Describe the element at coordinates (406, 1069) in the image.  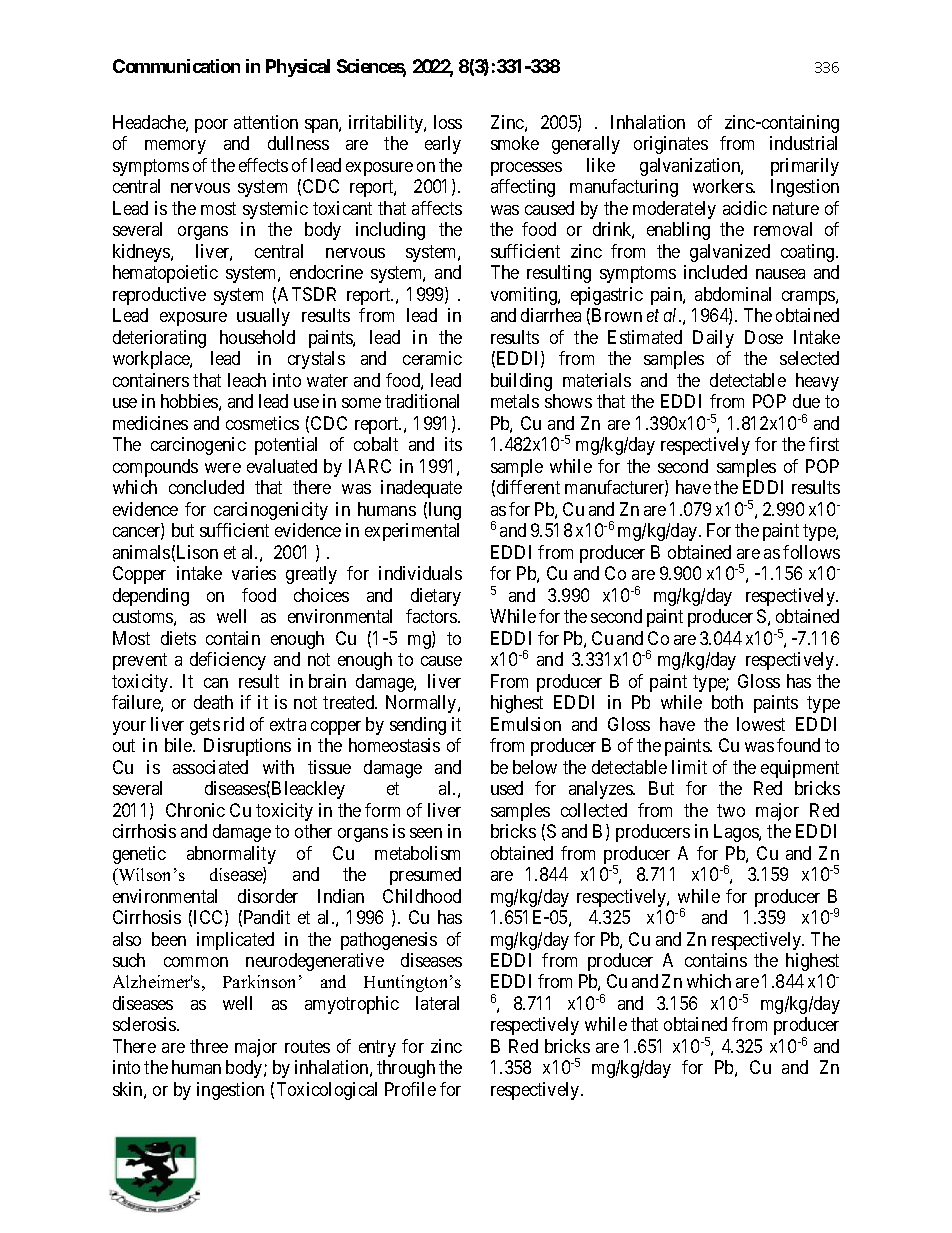
I see `through` at that location.
